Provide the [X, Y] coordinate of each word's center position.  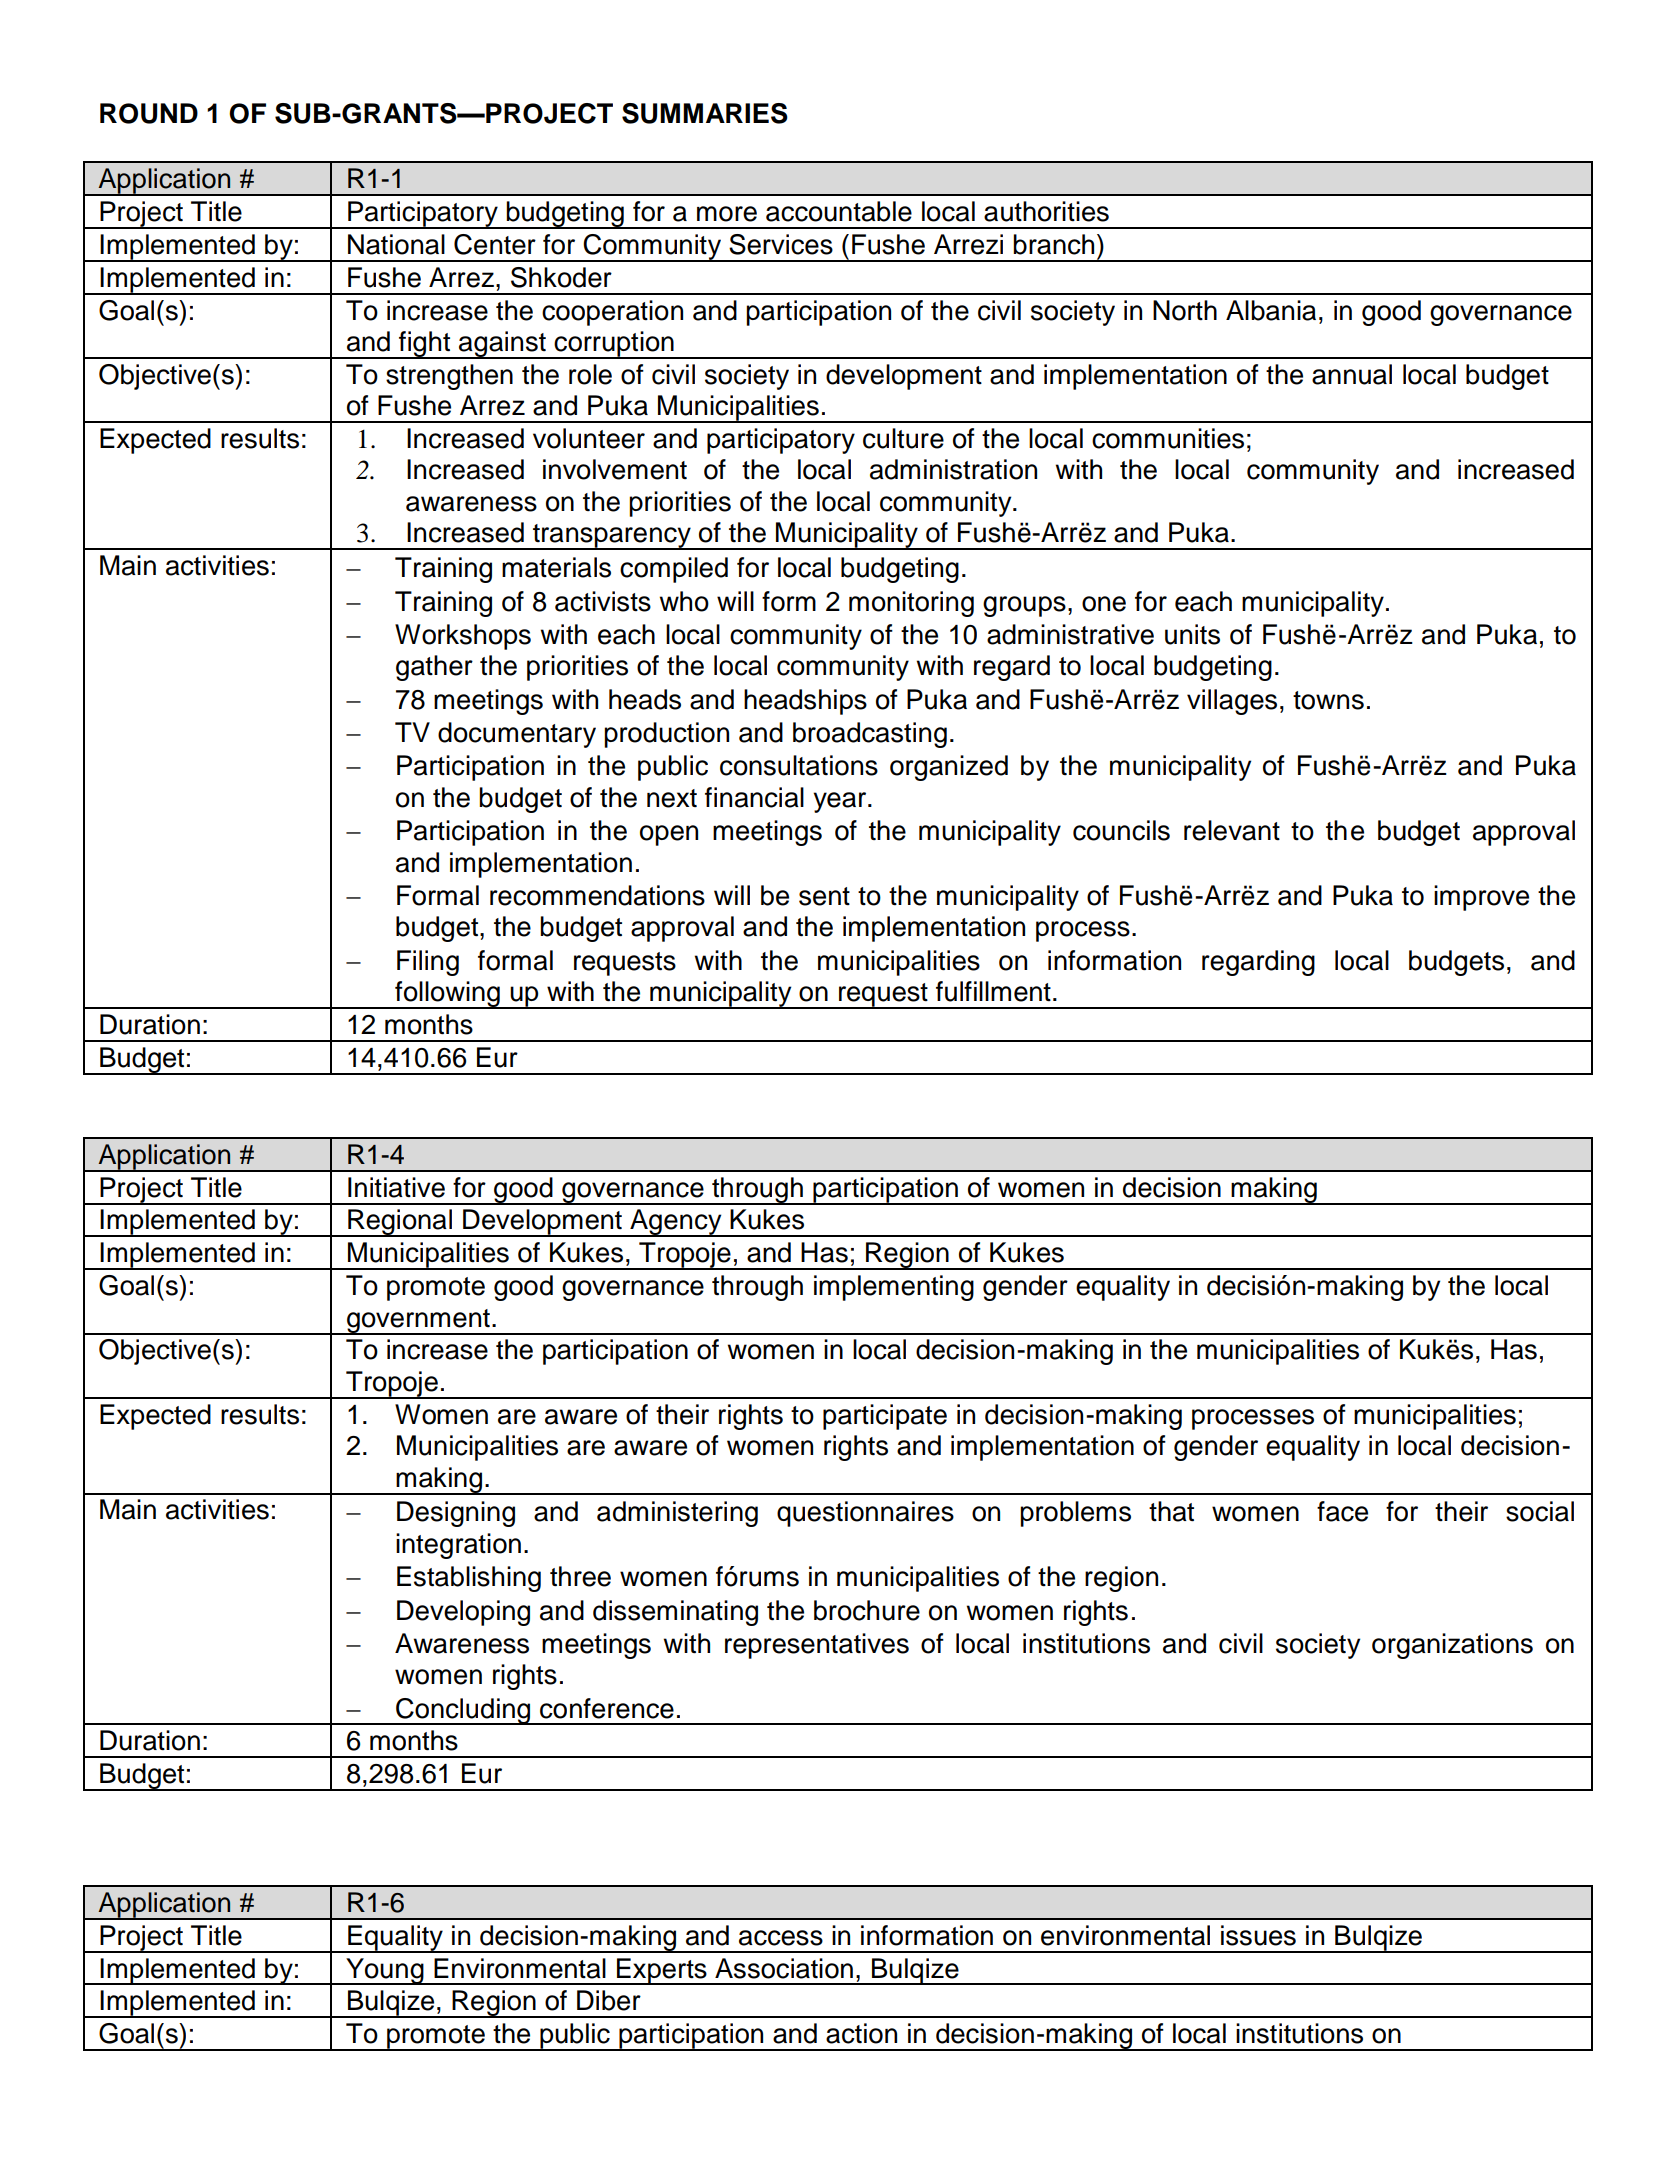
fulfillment [993, 991]
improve [1481, 898]
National [396, 244]
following [447, 995]
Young [385, 1971]
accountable [839, 211]
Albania [1271, 310]
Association [784, 1968]
